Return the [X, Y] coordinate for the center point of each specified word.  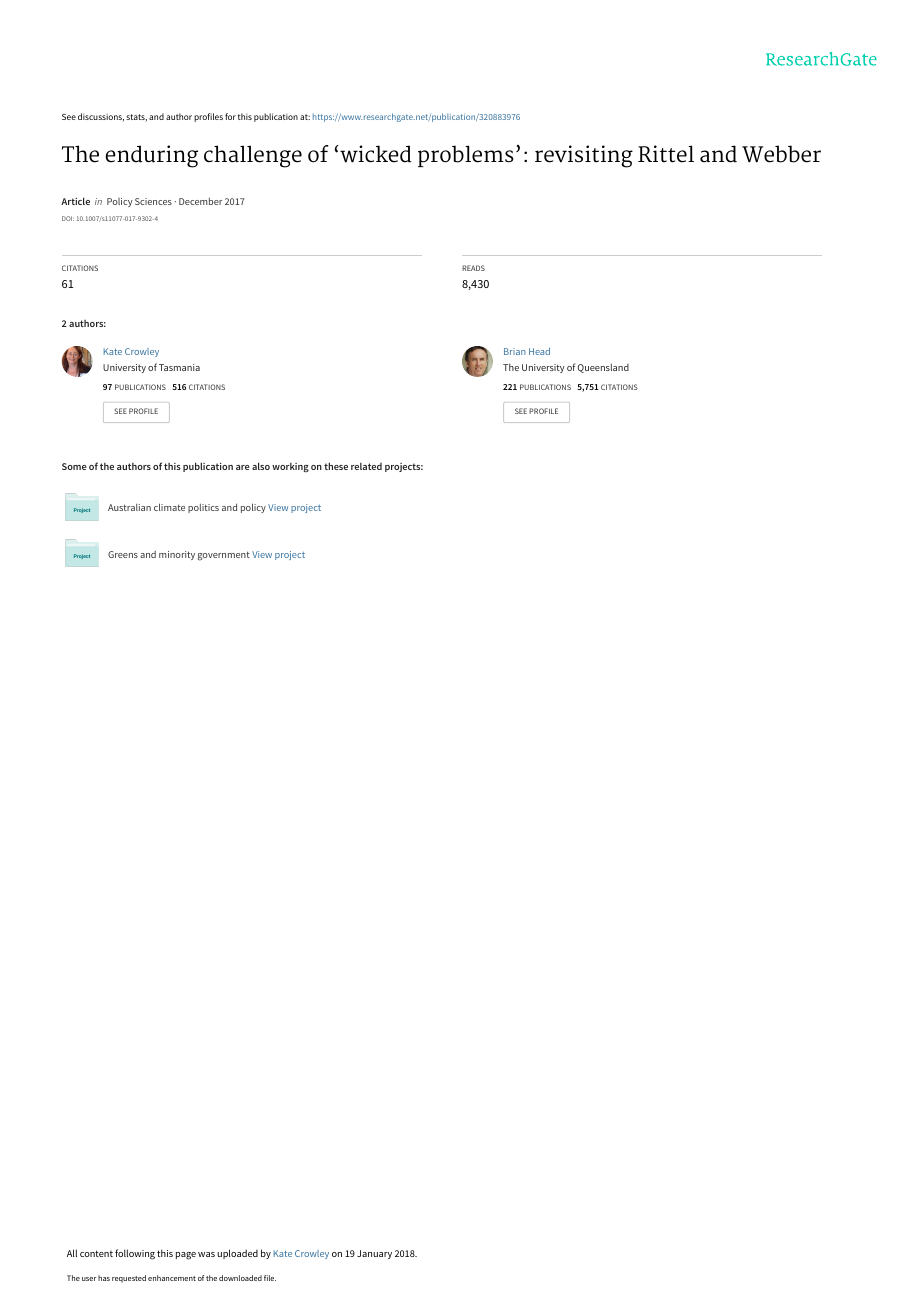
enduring [151, 156]
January [374, 1254]
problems [466, 156]
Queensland [603, 368]
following [135, 1254]
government [224, 556]
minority [177, 555]
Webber [781, 154]
